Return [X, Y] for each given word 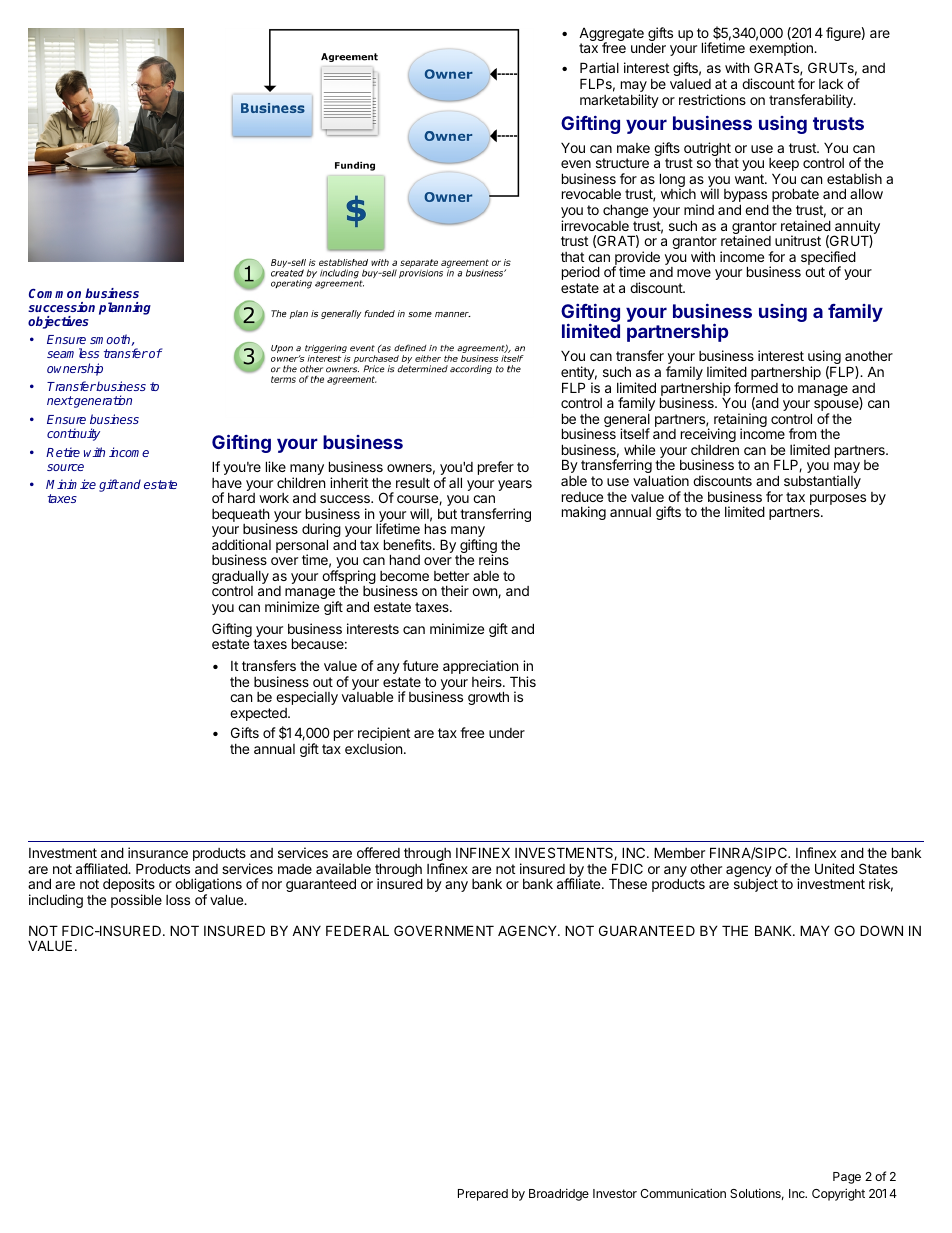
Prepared [483, 1195]
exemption [782, 49]
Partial [599, 67]
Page [847, 1178]
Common [55, 293]
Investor [615, 1193]
